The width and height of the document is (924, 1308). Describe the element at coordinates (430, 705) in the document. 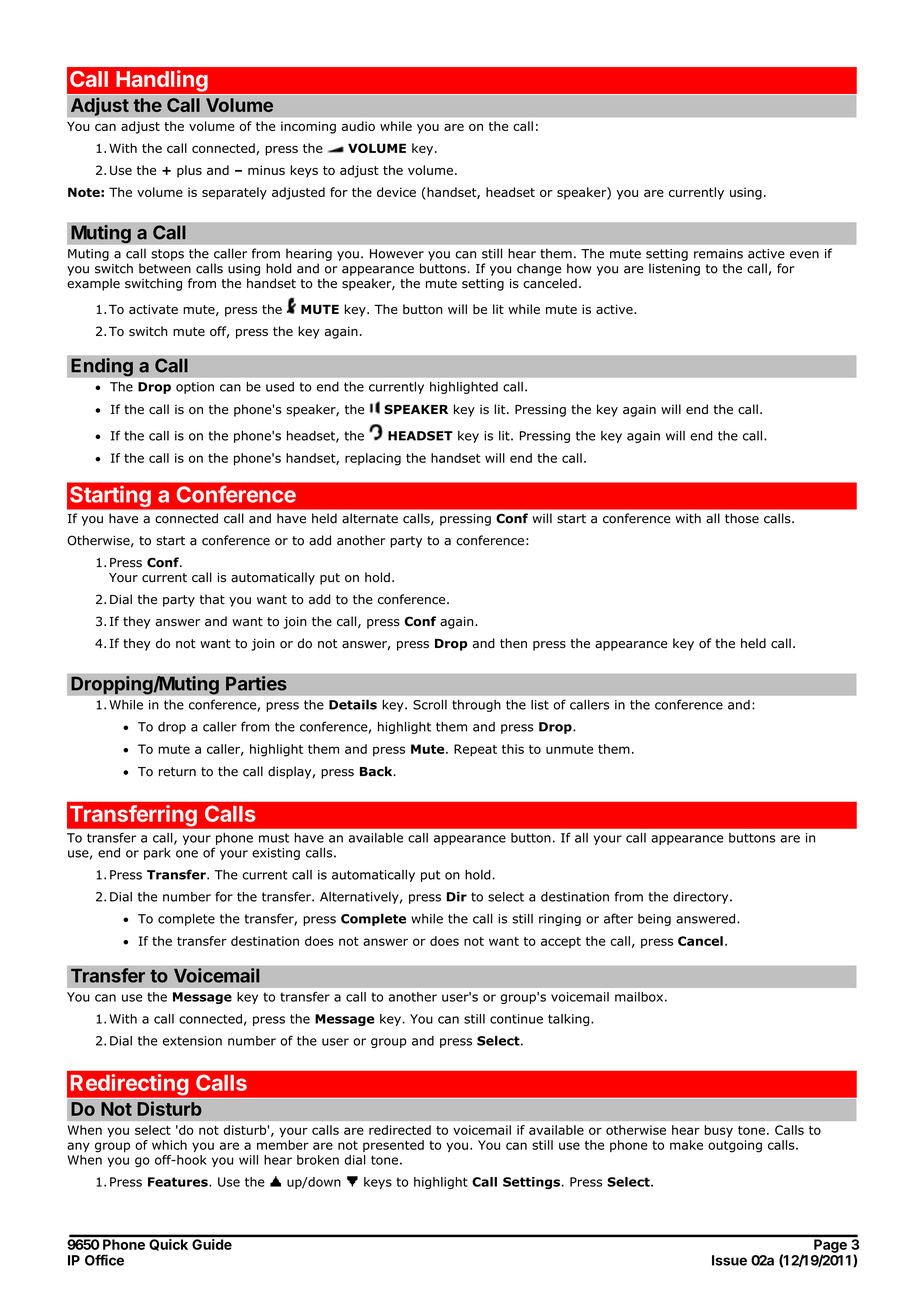

I see `Scroll` at that location.
